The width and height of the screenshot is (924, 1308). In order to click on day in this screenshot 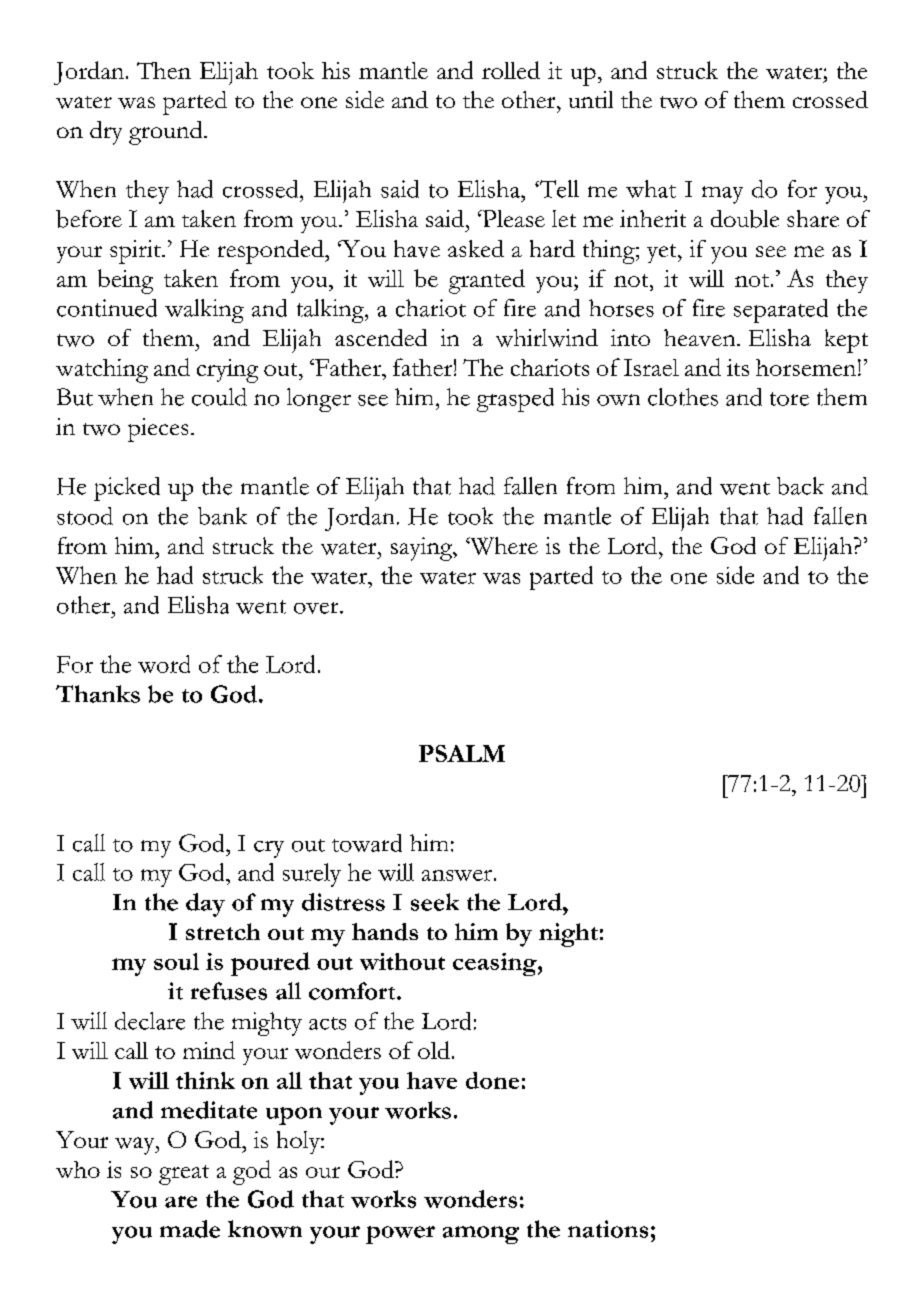, I will do `click(205, 905)`.
